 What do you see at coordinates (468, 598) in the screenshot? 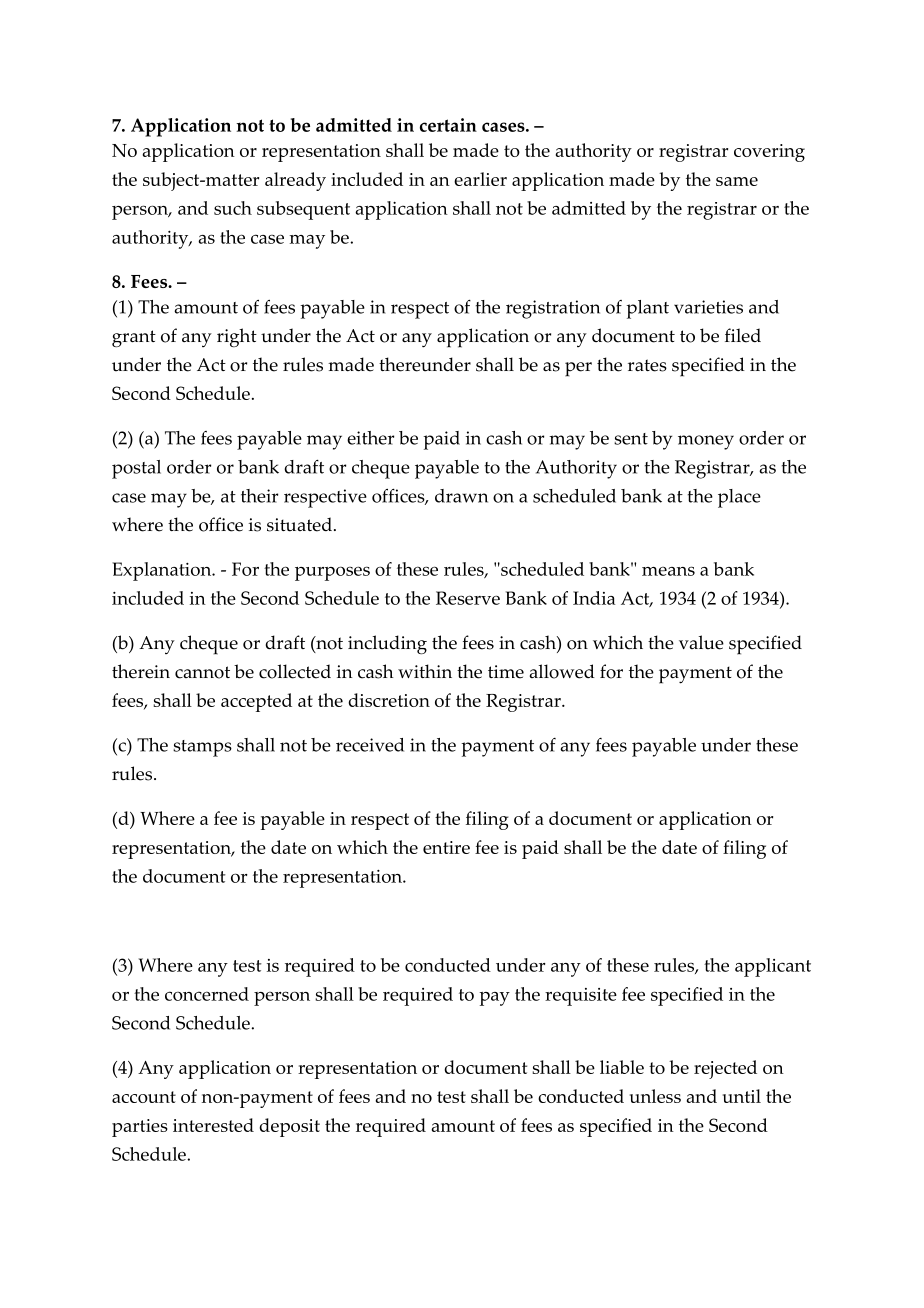
I see `Reserve` at bounding box center [468, 598].
